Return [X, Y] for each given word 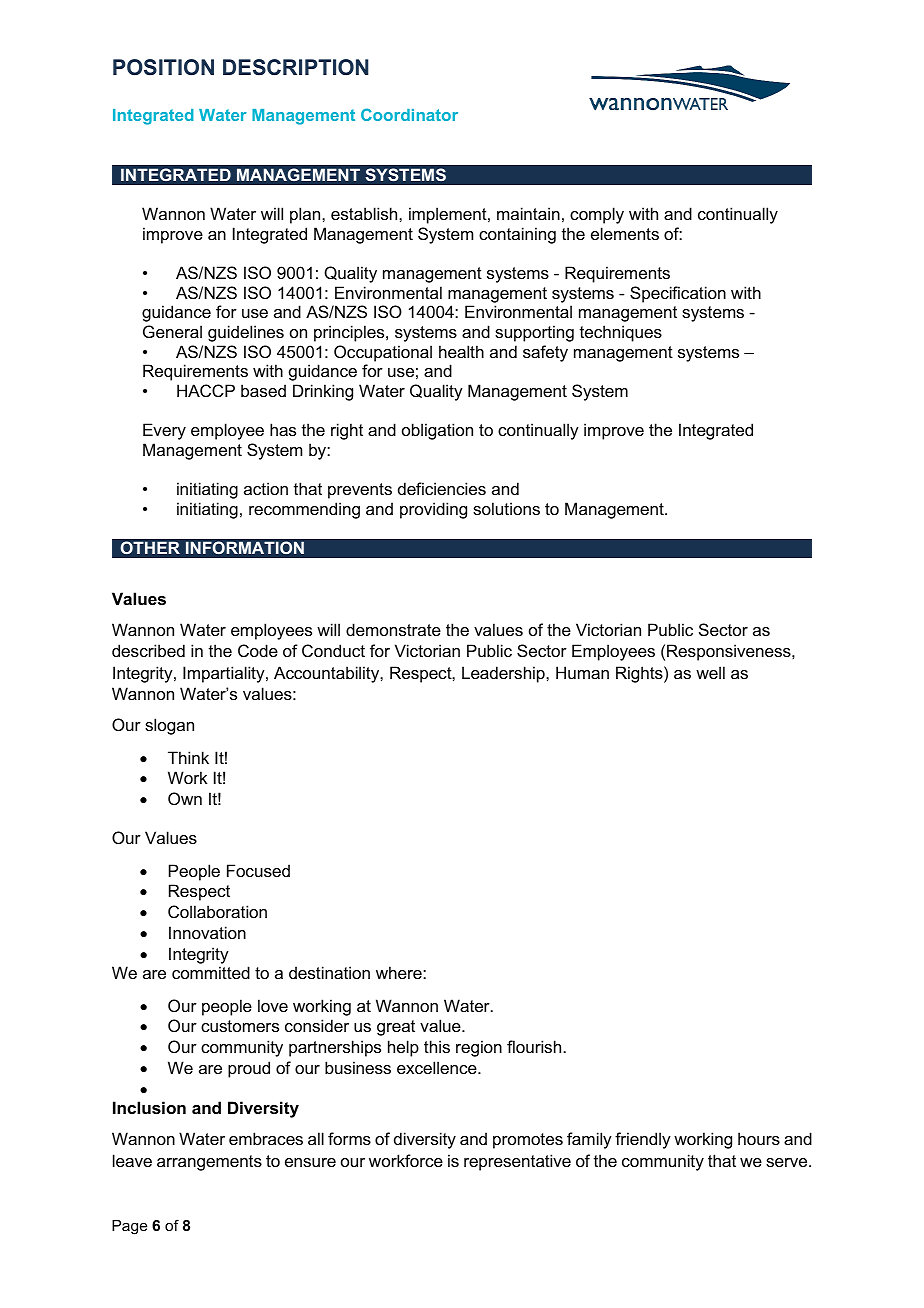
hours [759, 1138]
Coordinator [409, 114]
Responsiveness [730, 652]
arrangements [209, 1163]
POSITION [163, 67]
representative [517, 1162]
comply [597, 215]
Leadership [504, 674]
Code [258, 650]
